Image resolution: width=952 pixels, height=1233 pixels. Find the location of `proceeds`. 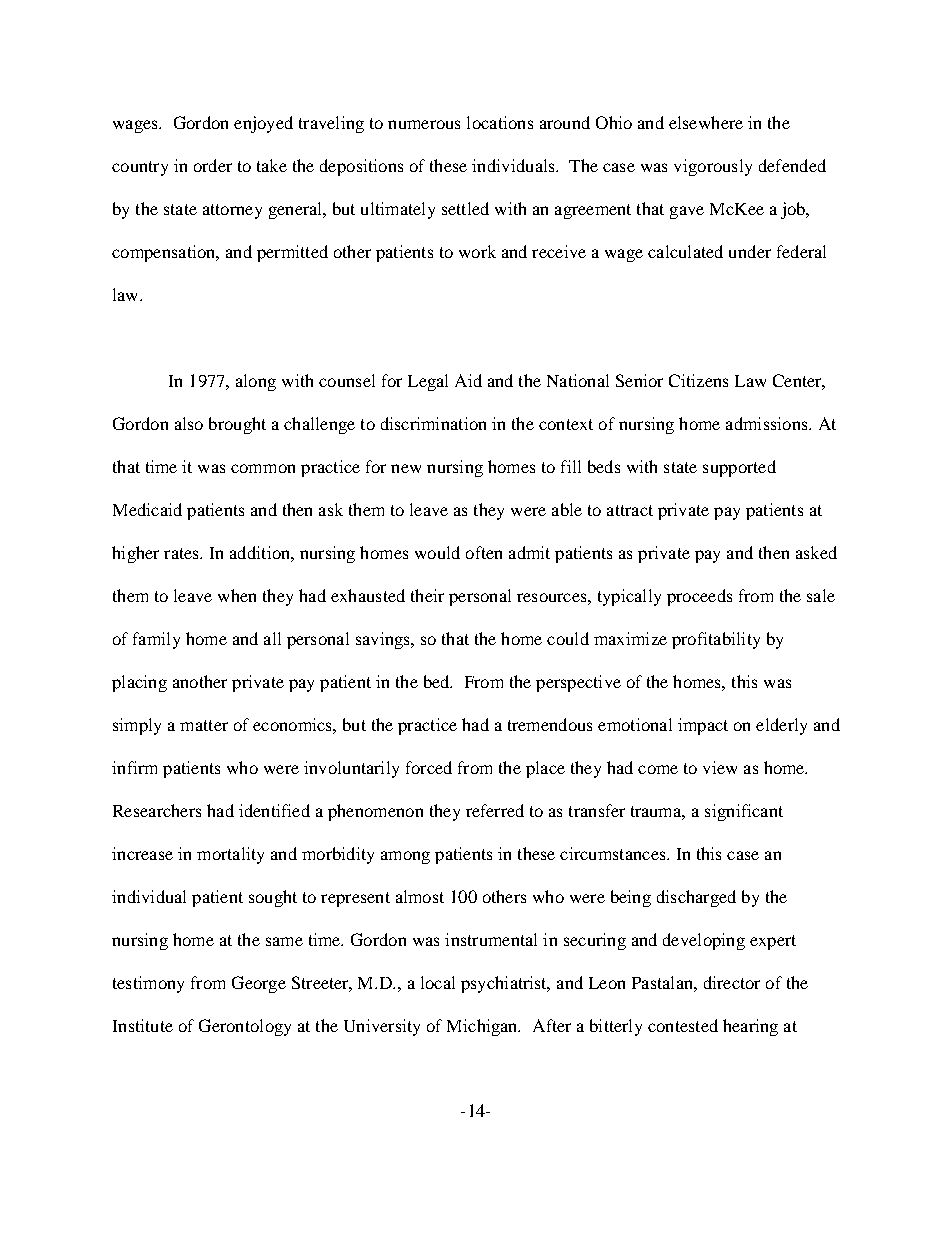

proceeds is located at coordinates (699, 597).
